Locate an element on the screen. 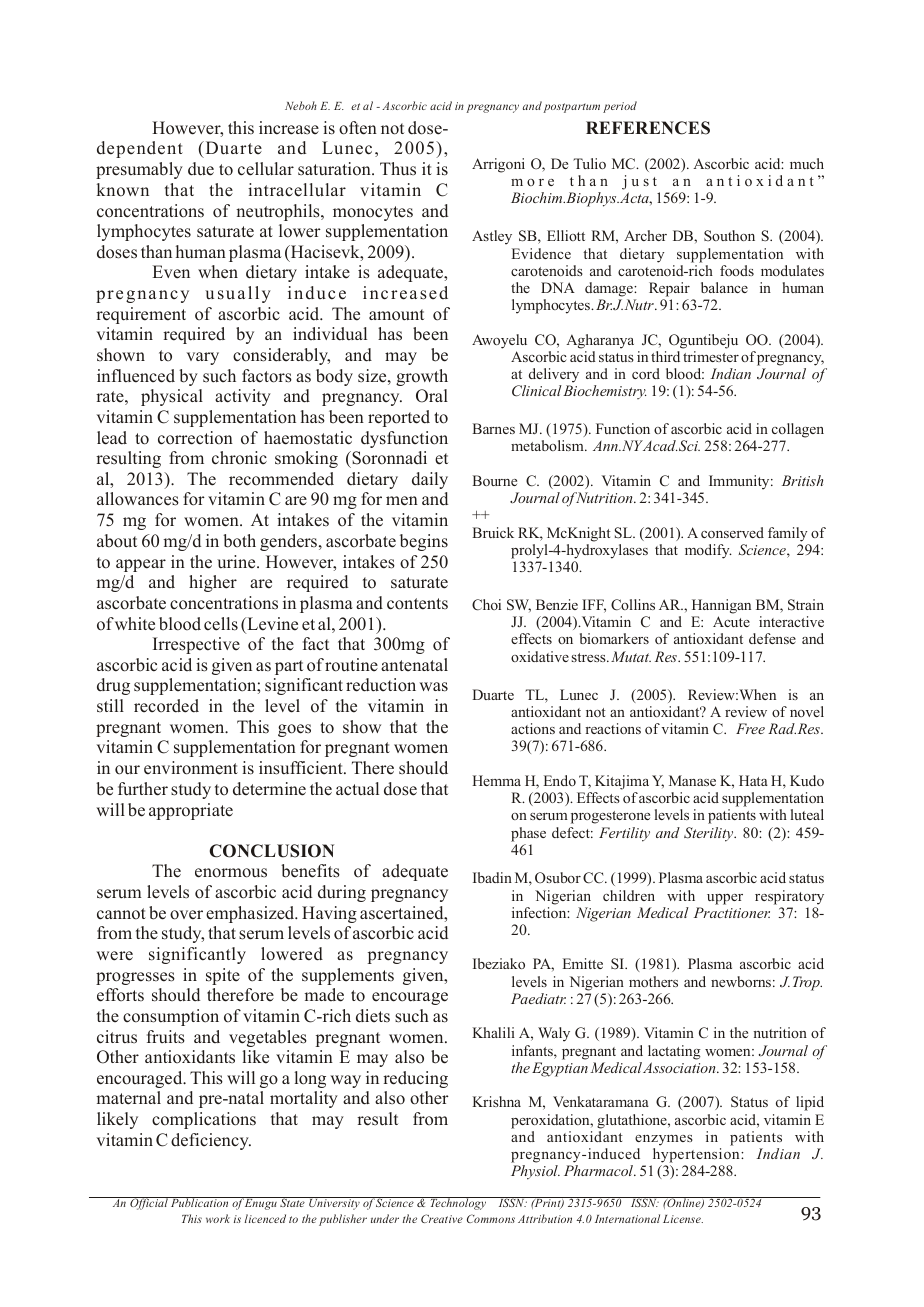 The width and height of the screenshot is (924, 1307). during is located at coordinates (342, 893).
